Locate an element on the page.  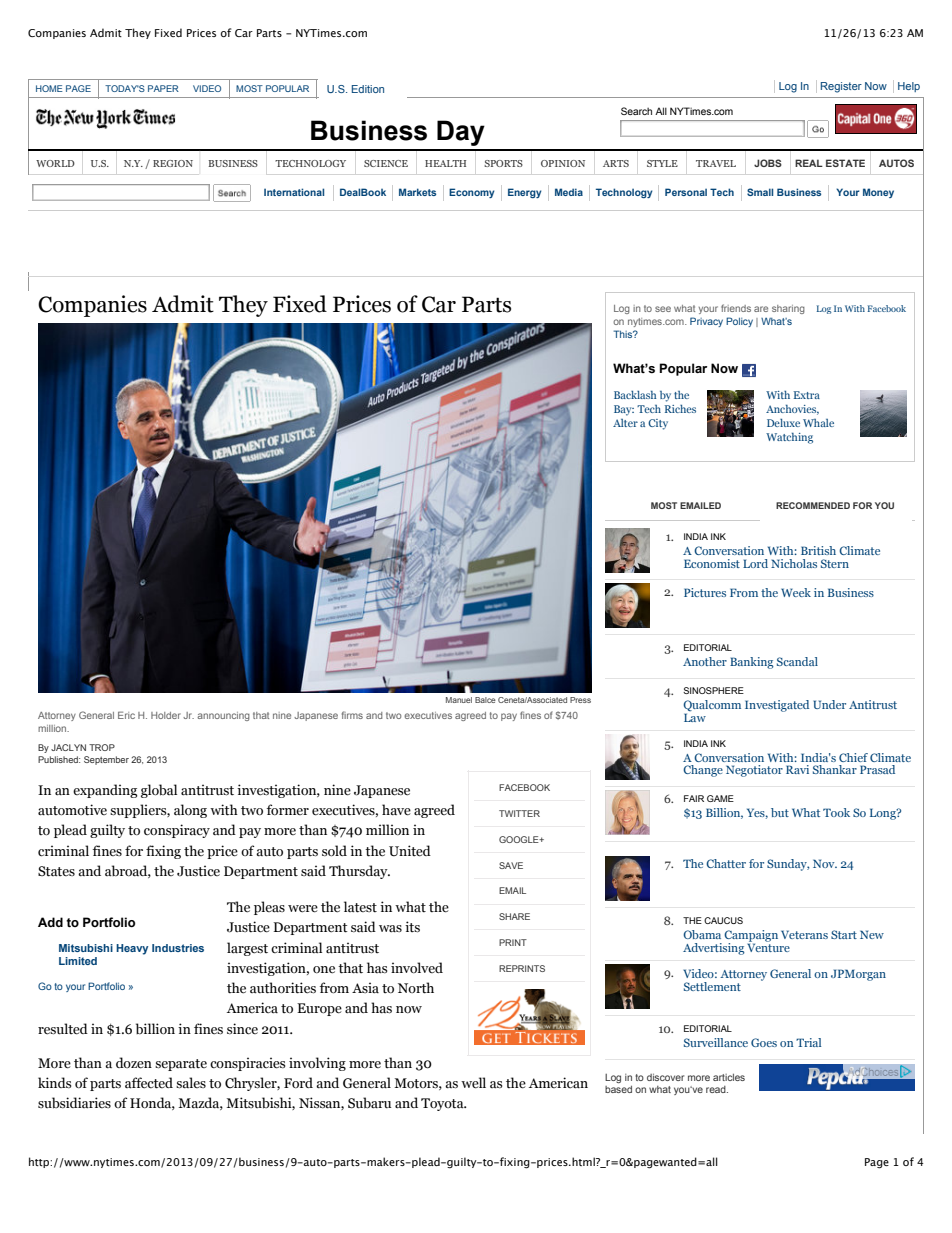
Watching is located at coordinates (789, 438).
